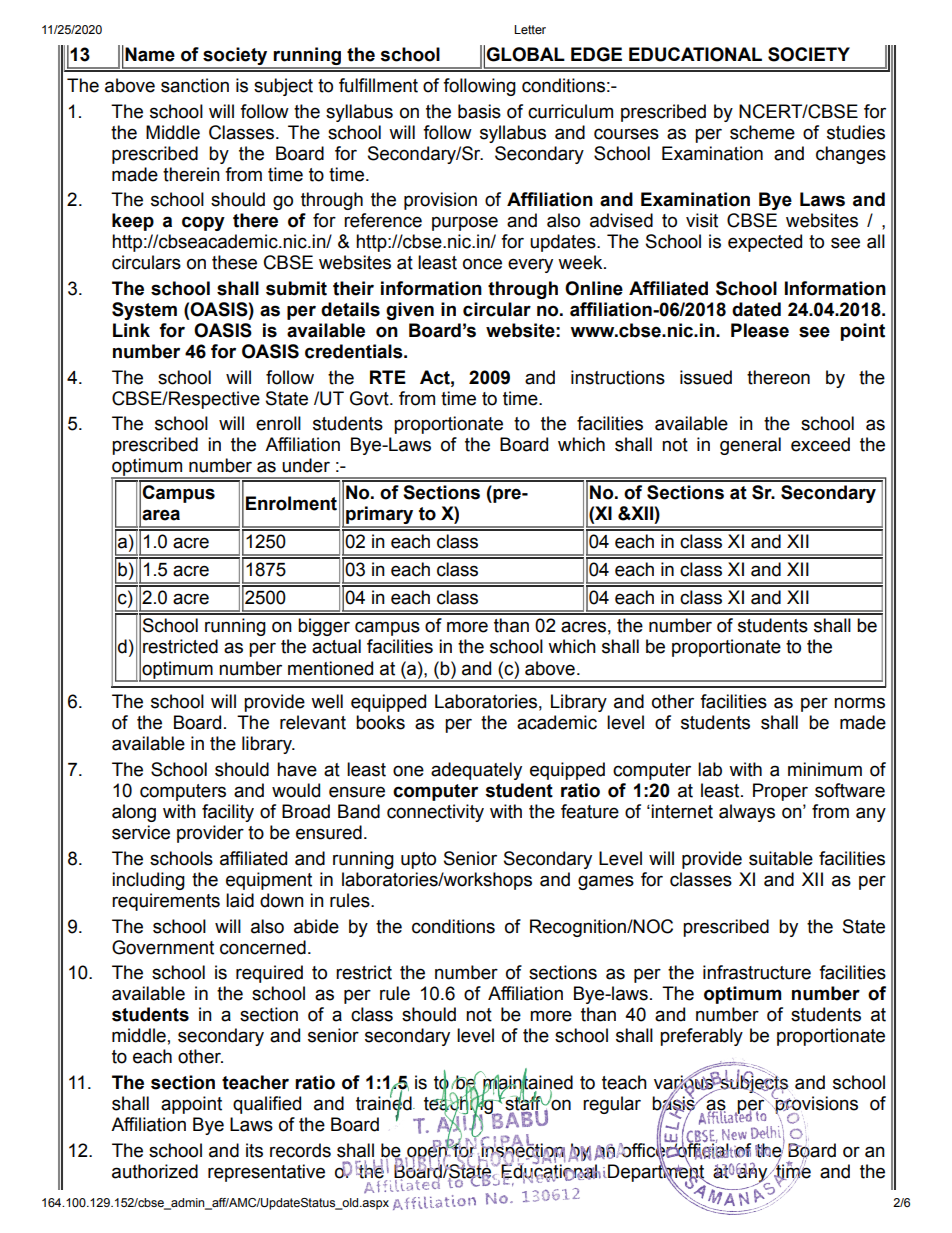 The width and height of the page is (952, 1233). I want to click on actual, so click(336, 646).
